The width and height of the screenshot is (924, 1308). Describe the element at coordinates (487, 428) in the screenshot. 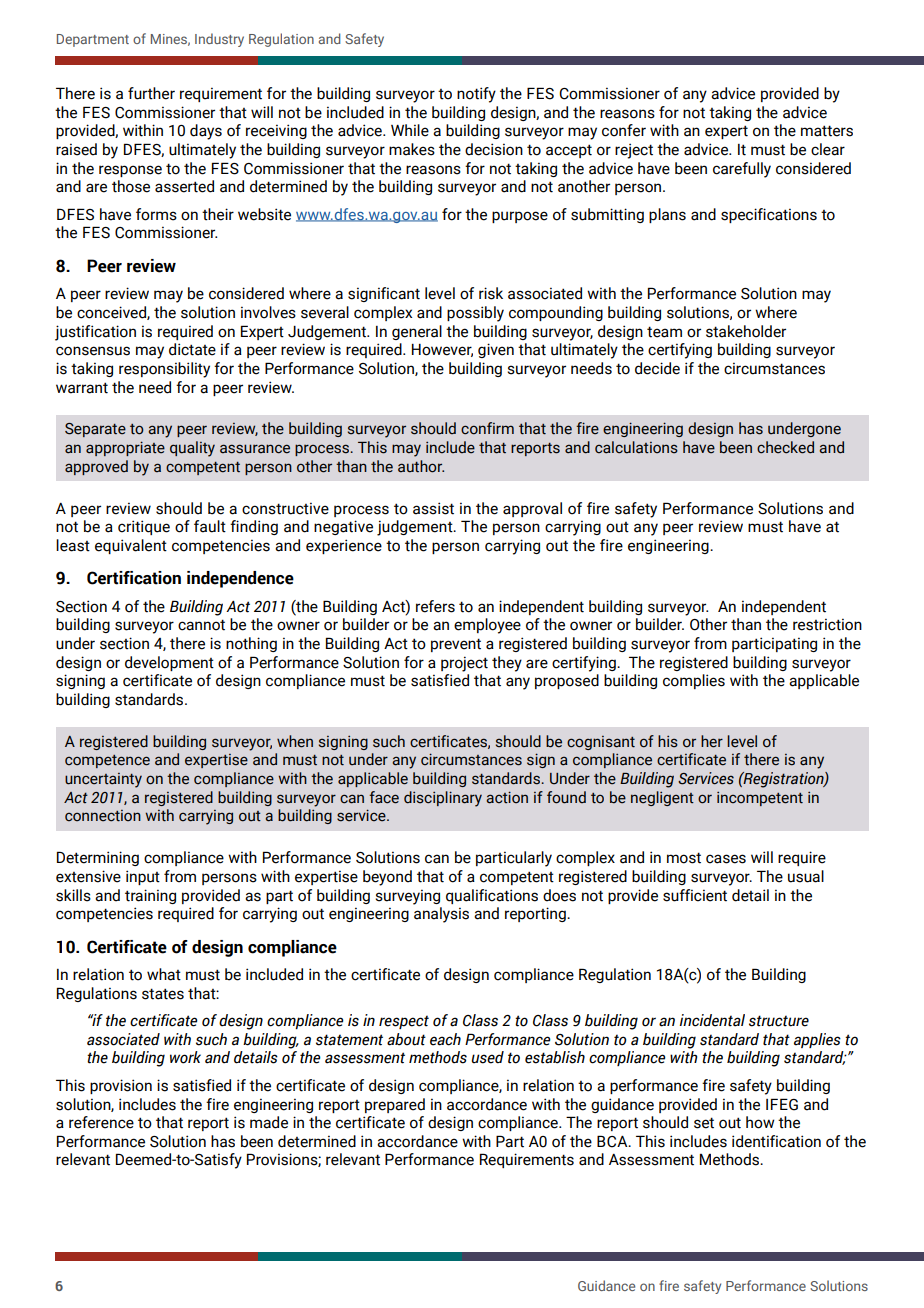

I see `confirm` at that location.
